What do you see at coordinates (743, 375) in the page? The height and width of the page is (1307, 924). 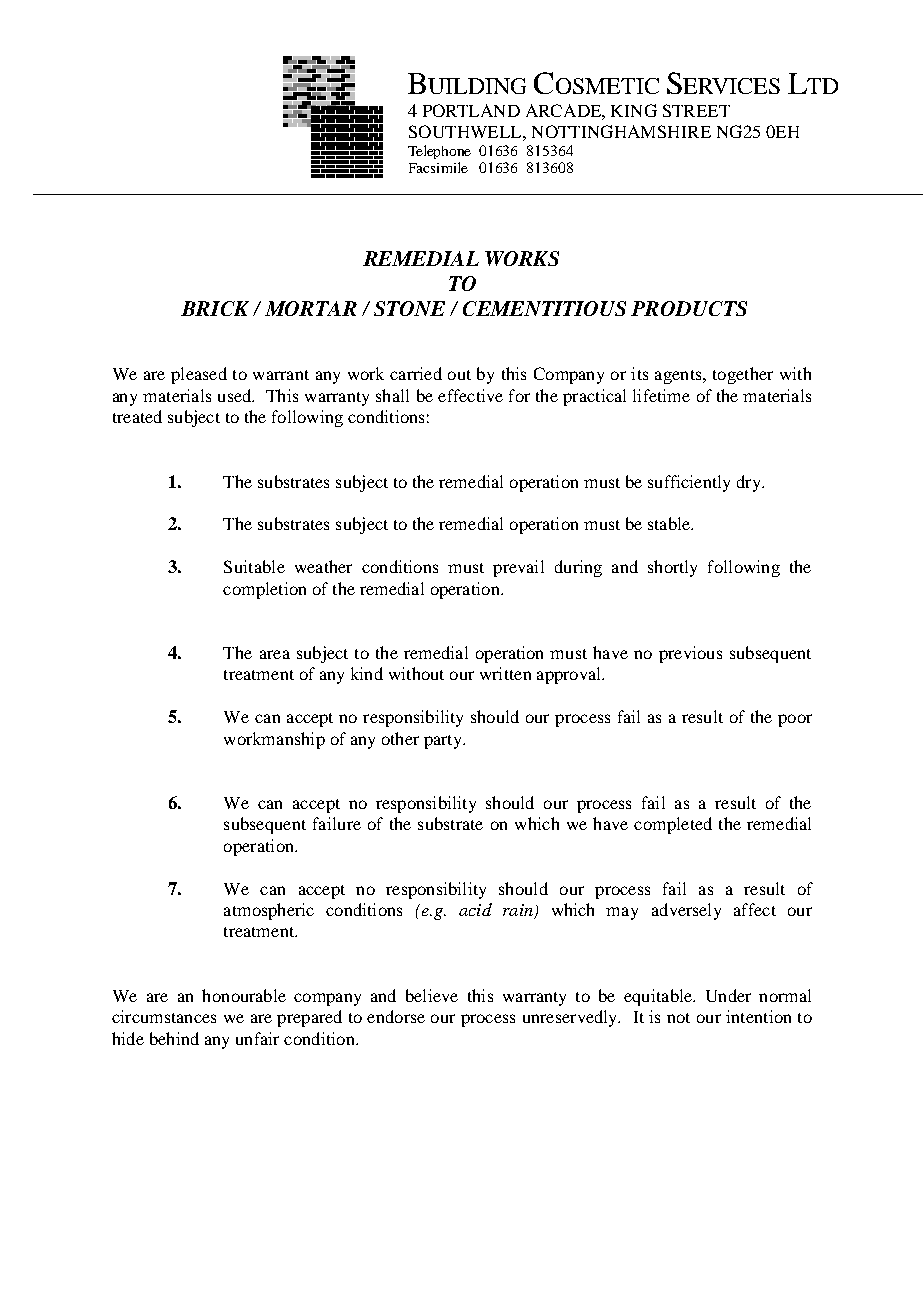 I see `together` at bounding box center [743, 375].
